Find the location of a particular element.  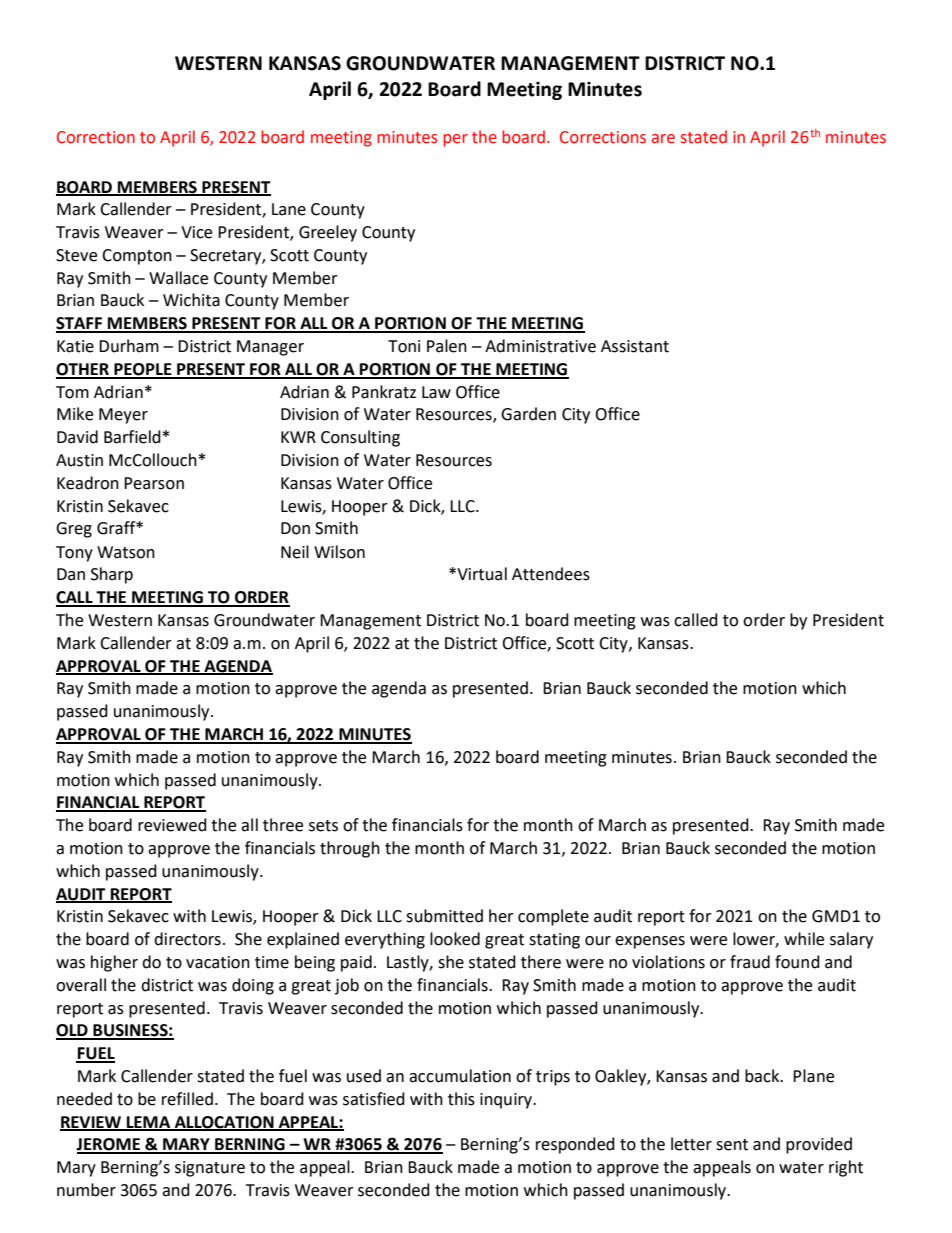

Attendees is located at coordinates (551, 574).
